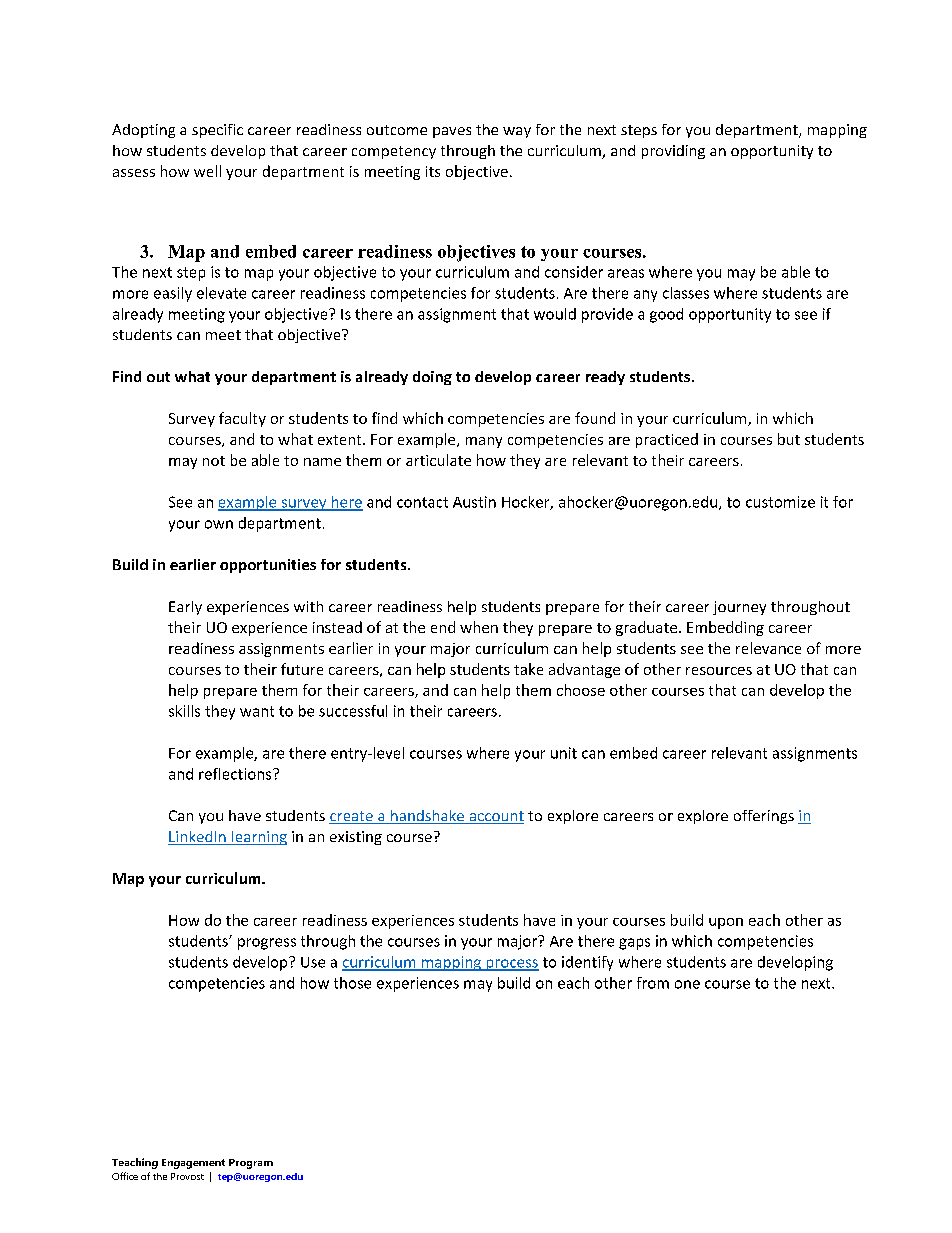 The height and width of the screenshot is (1233, 952). Describe the element at coordinates (433, 171) in the screenshot. I see `its` at that location.
